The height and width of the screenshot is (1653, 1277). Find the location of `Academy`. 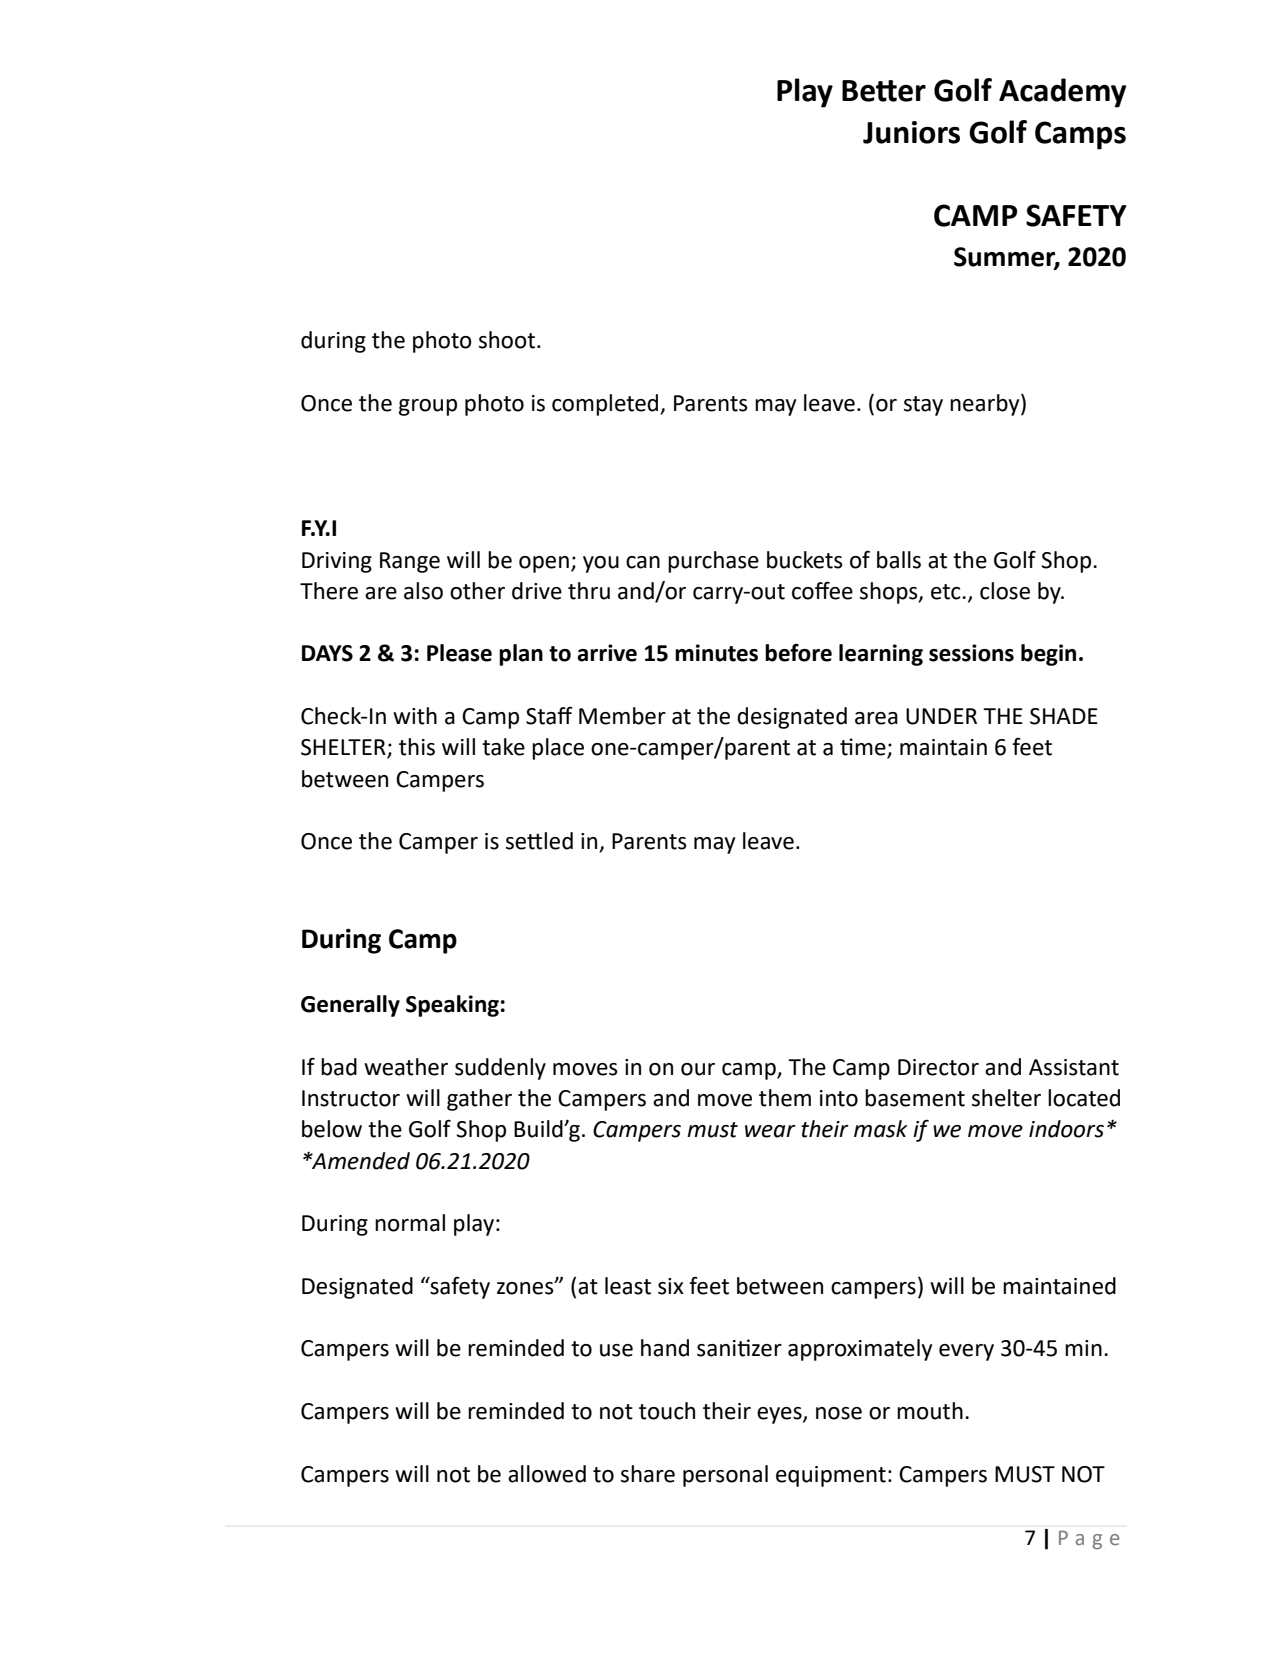

Academy is located at coordinates (1062, 93).
